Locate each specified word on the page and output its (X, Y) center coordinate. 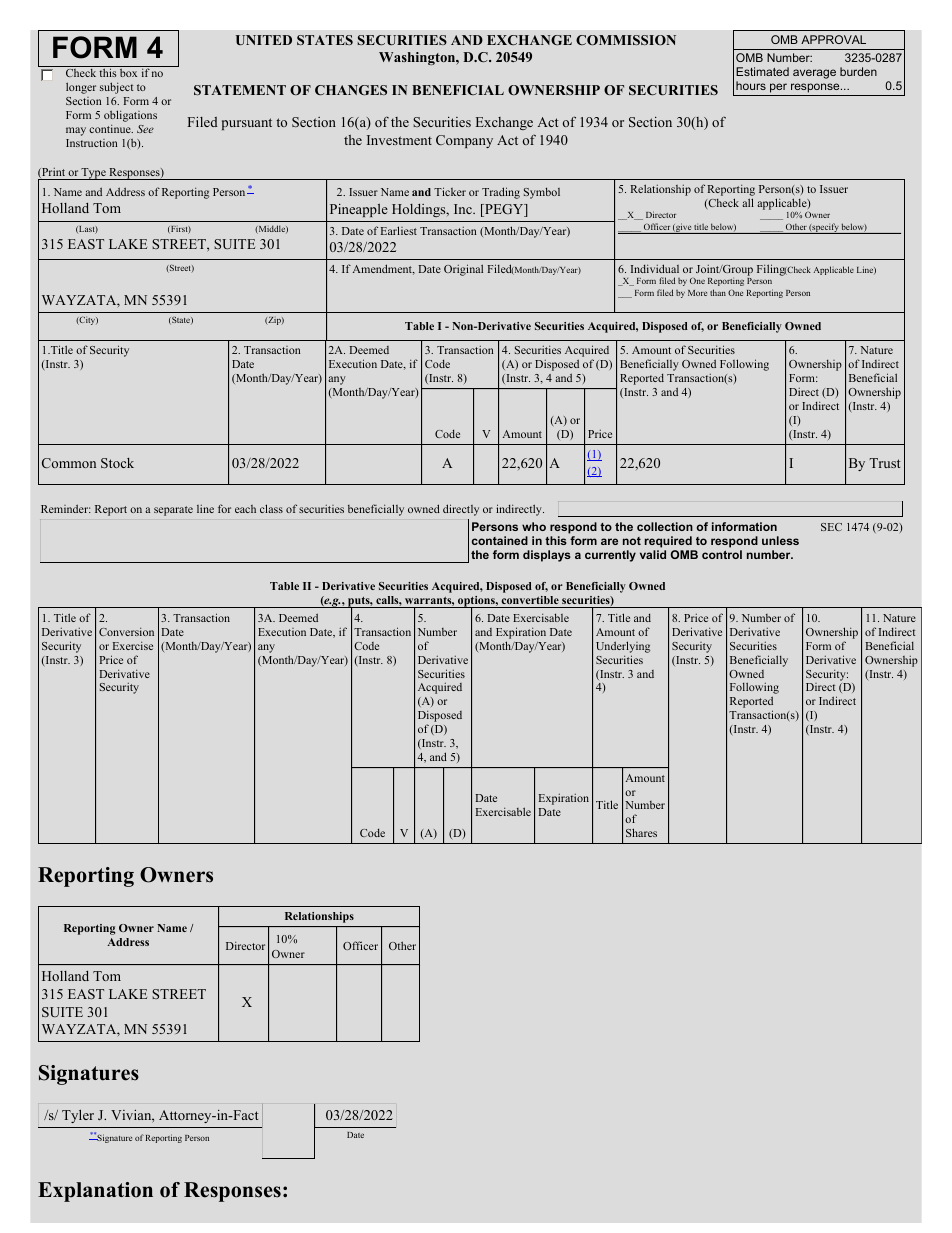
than (718, 292)
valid (653, 554)
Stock (117, 463)
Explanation (95, 1192)
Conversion (126, 631)
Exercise (133, 645)
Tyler (78, 1116)
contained (500, 540)
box (128, 73)
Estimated (762, 71)
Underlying (623, 647)
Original (463, 270)
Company (464, 141)
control (722, 554)
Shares (641, 832)
